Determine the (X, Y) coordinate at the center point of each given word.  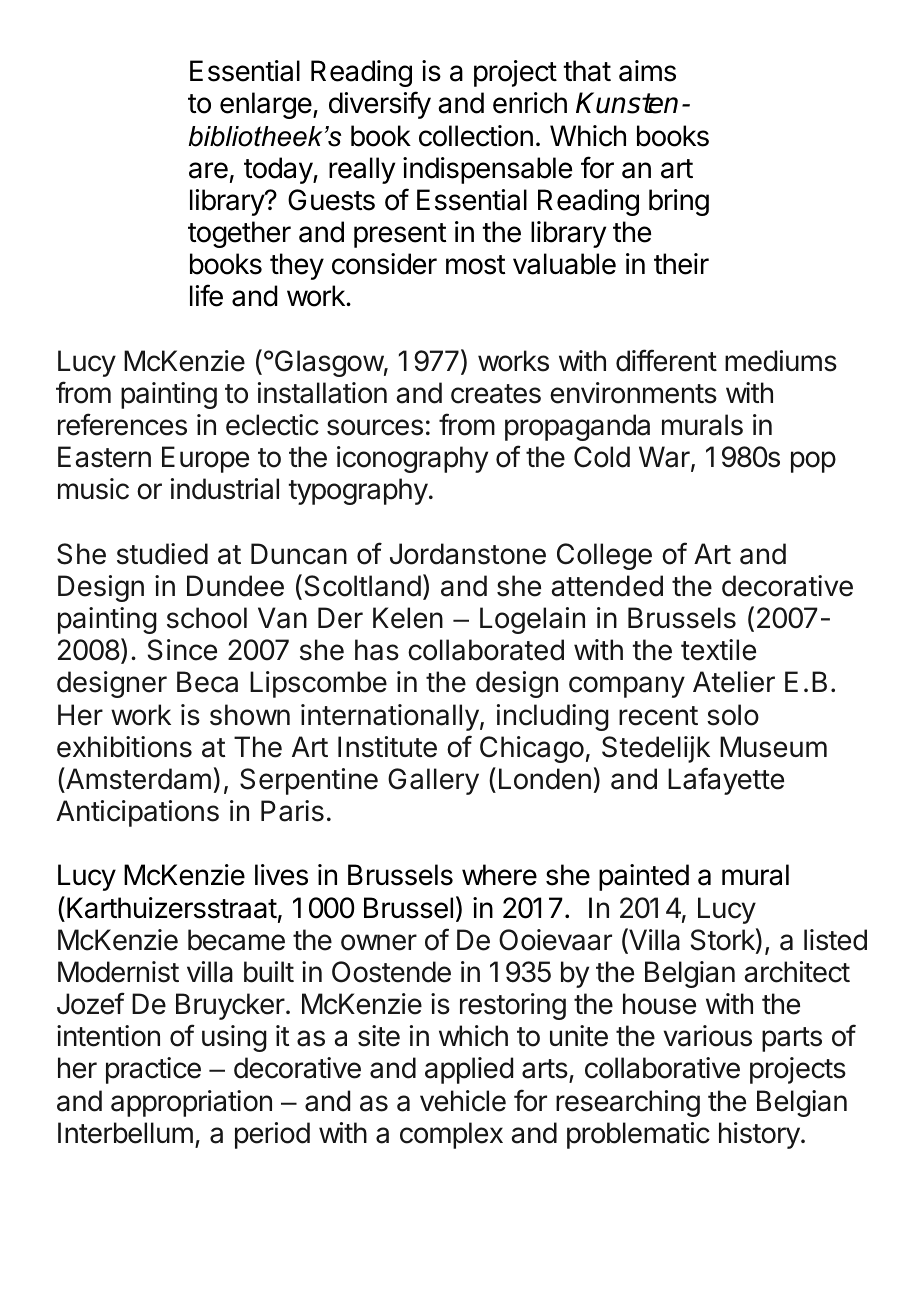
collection (476, 136)
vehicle (463, 1101)
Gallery (433, 781)
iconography (412, 459)
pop (813, 462)
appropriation (191, 1103)
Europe (205, 459)
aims (647, 71)
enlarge (266, 105)
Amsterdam (137, 778)
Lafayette (726, 781)
